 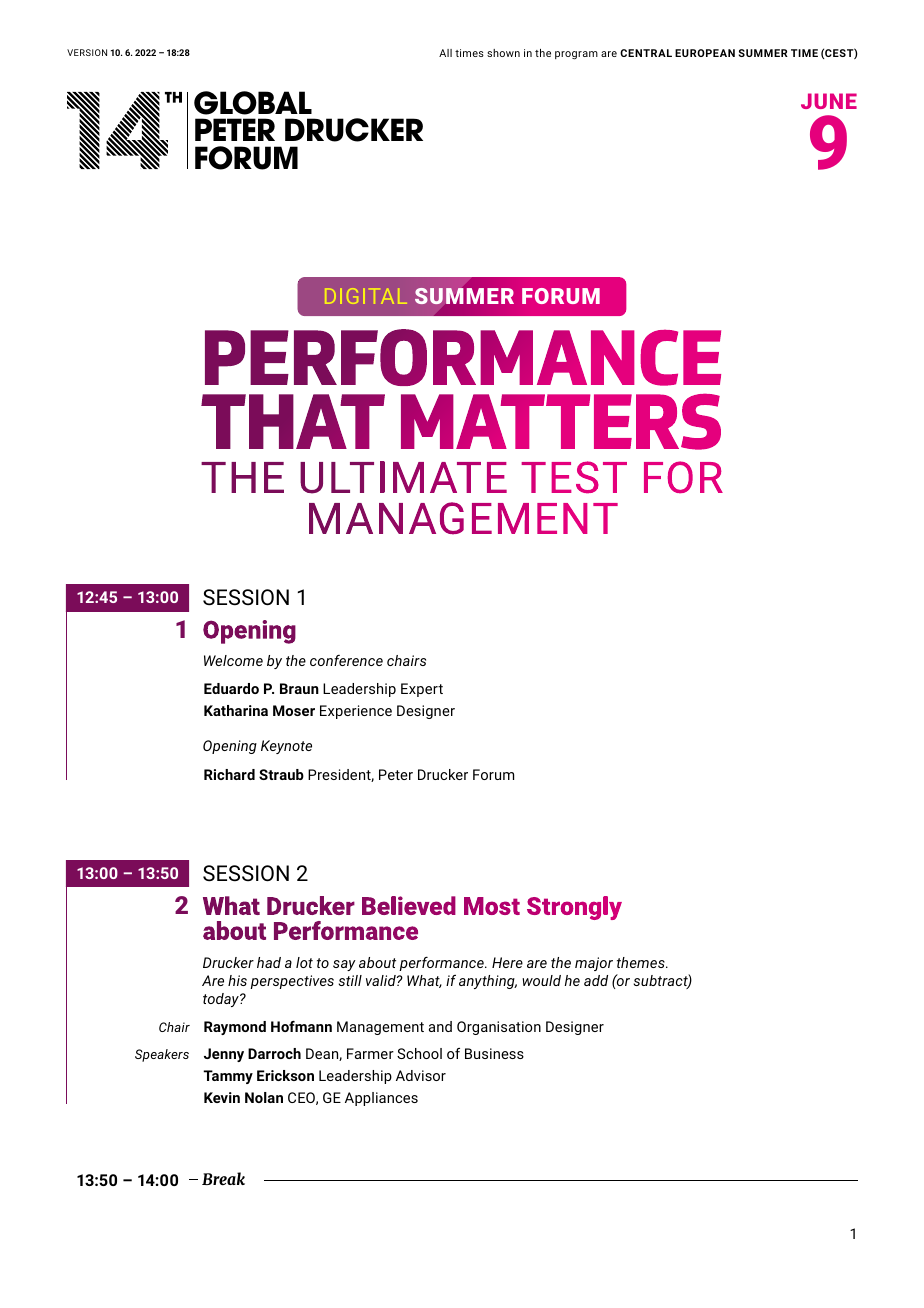 What do you see at coordinates (705, 53) in the document?
I see `EUROPEAN` at bounding box center [705, 53].
